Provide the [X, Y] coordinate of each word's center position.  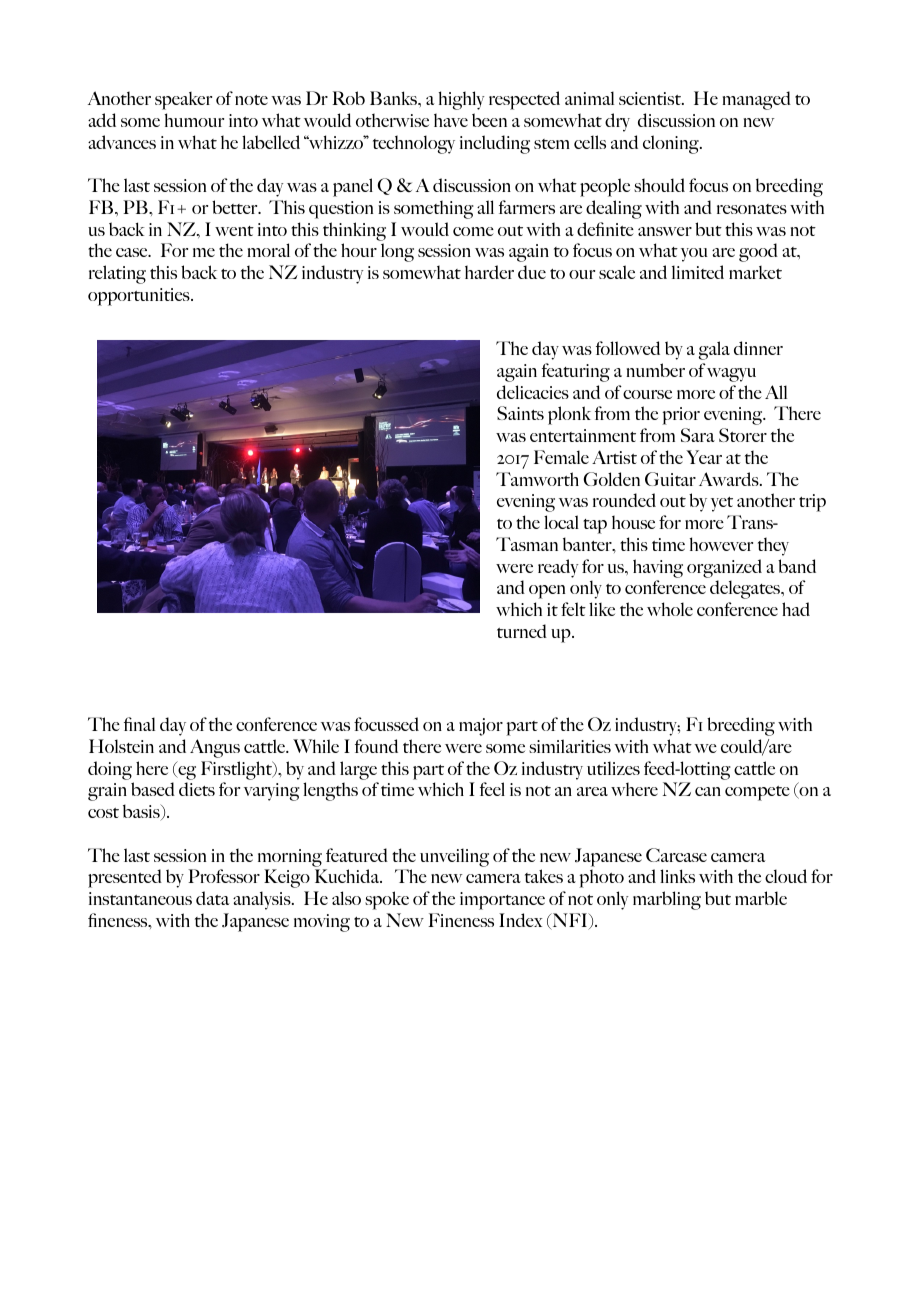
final [139, 724]
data [212, 898]
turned [522, 631]
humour [194, 120]
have [451, 120]
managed [756, 100]
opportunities [140, 297]
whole [670, 609]
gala [714, 350]
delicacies [533, 392]
